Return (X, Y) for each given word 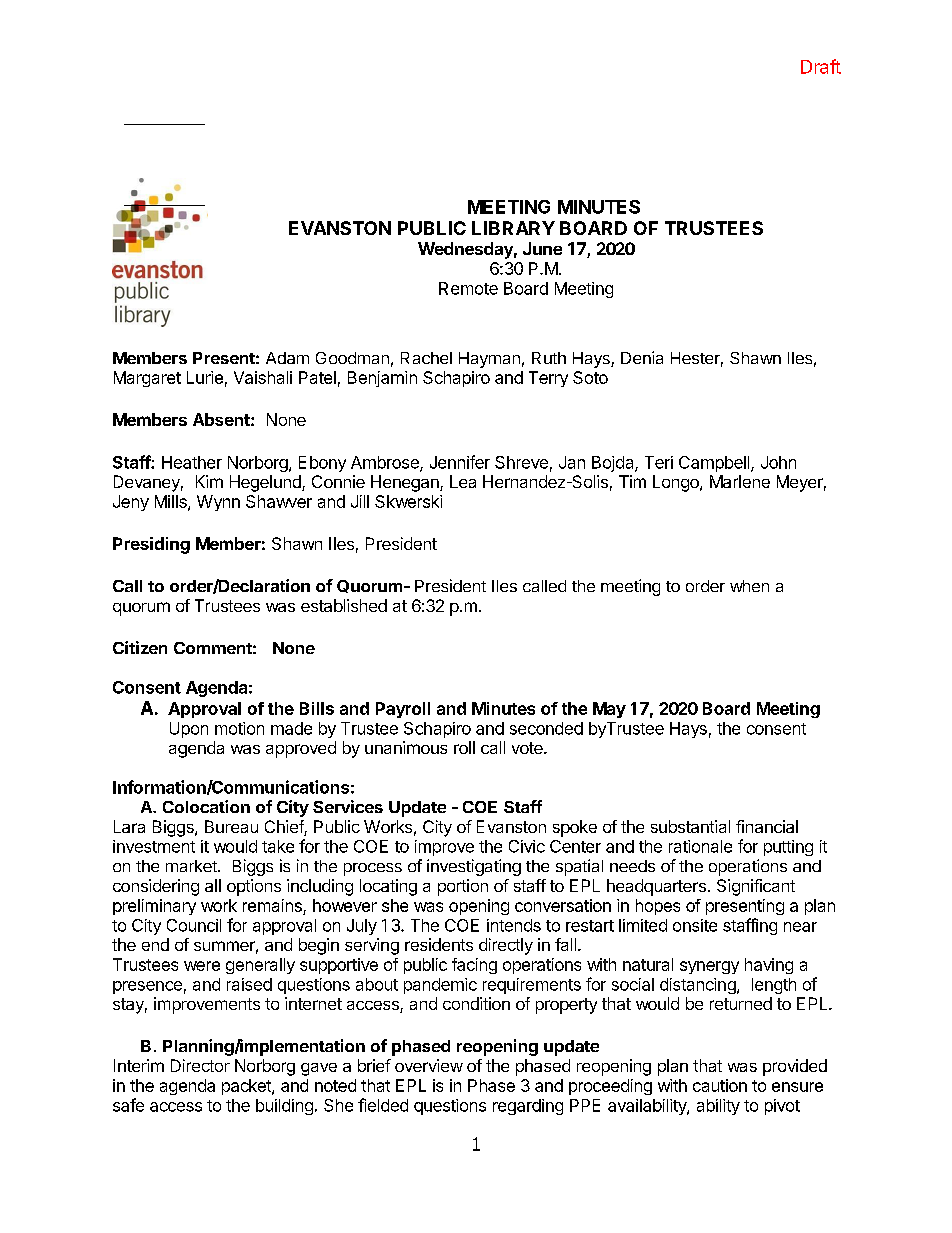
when (749, 586)
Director (200, 1065)
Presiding (151, 545)
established (344, 605)
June (542, 248)
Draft (821, 66)
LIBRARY (513, 228)
